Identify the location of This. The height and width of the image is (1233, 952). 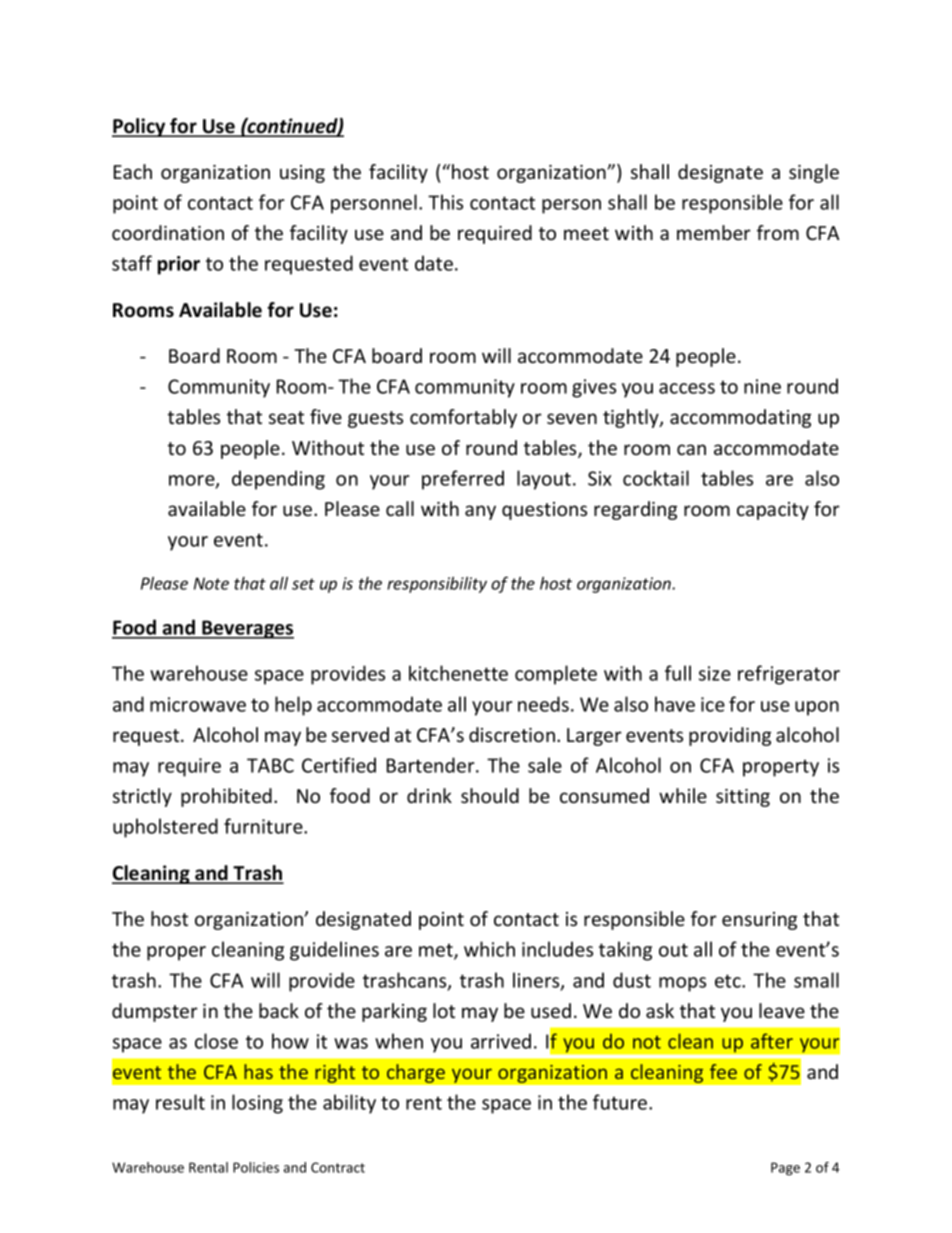
(445, 202).
